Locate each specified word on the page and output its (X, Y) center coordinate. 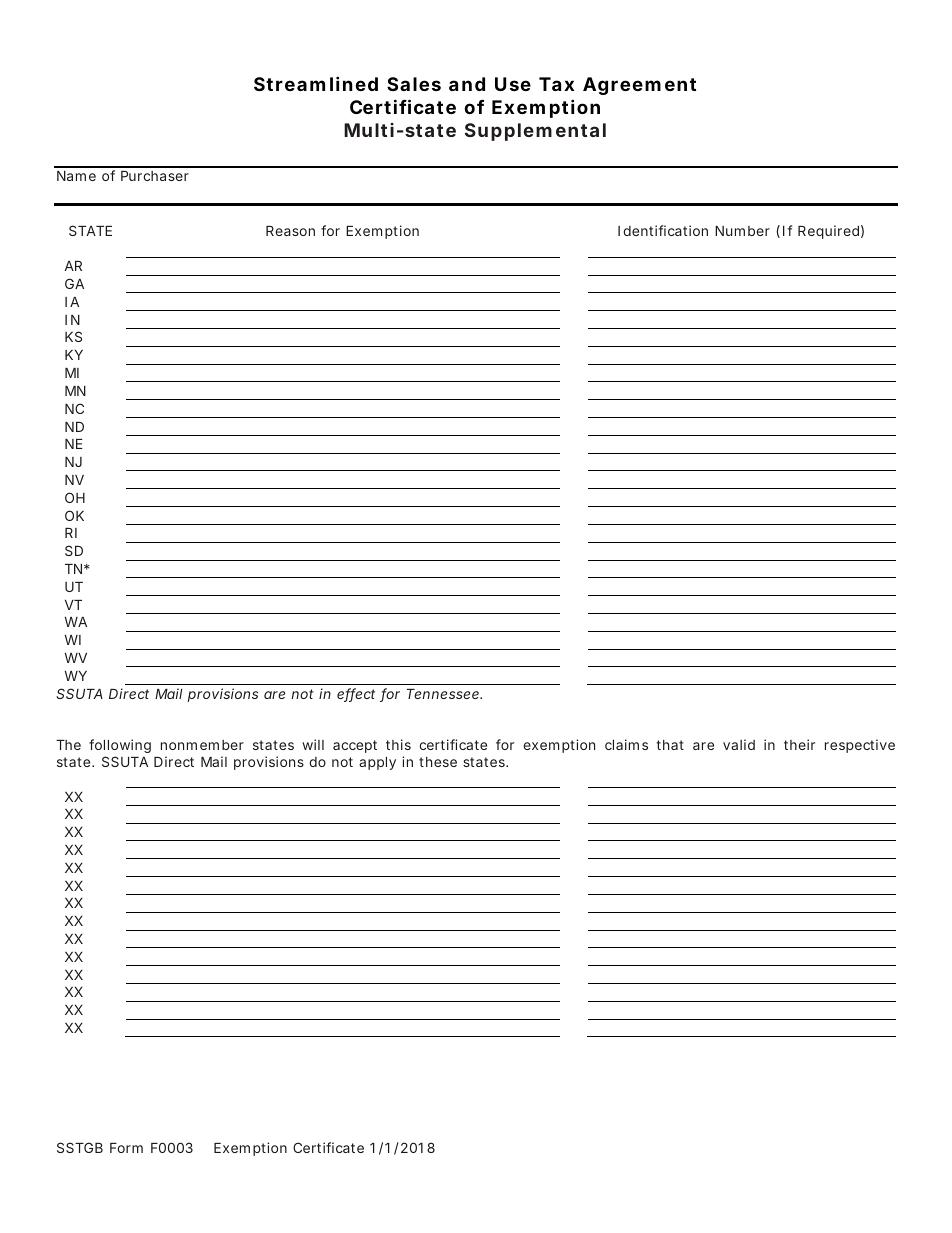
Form (126, 1148)
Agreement (639, 86)
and (467, 84)
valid (739, 744)
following (120, 746)
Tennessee (444, 694)
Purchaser (155, 176)
